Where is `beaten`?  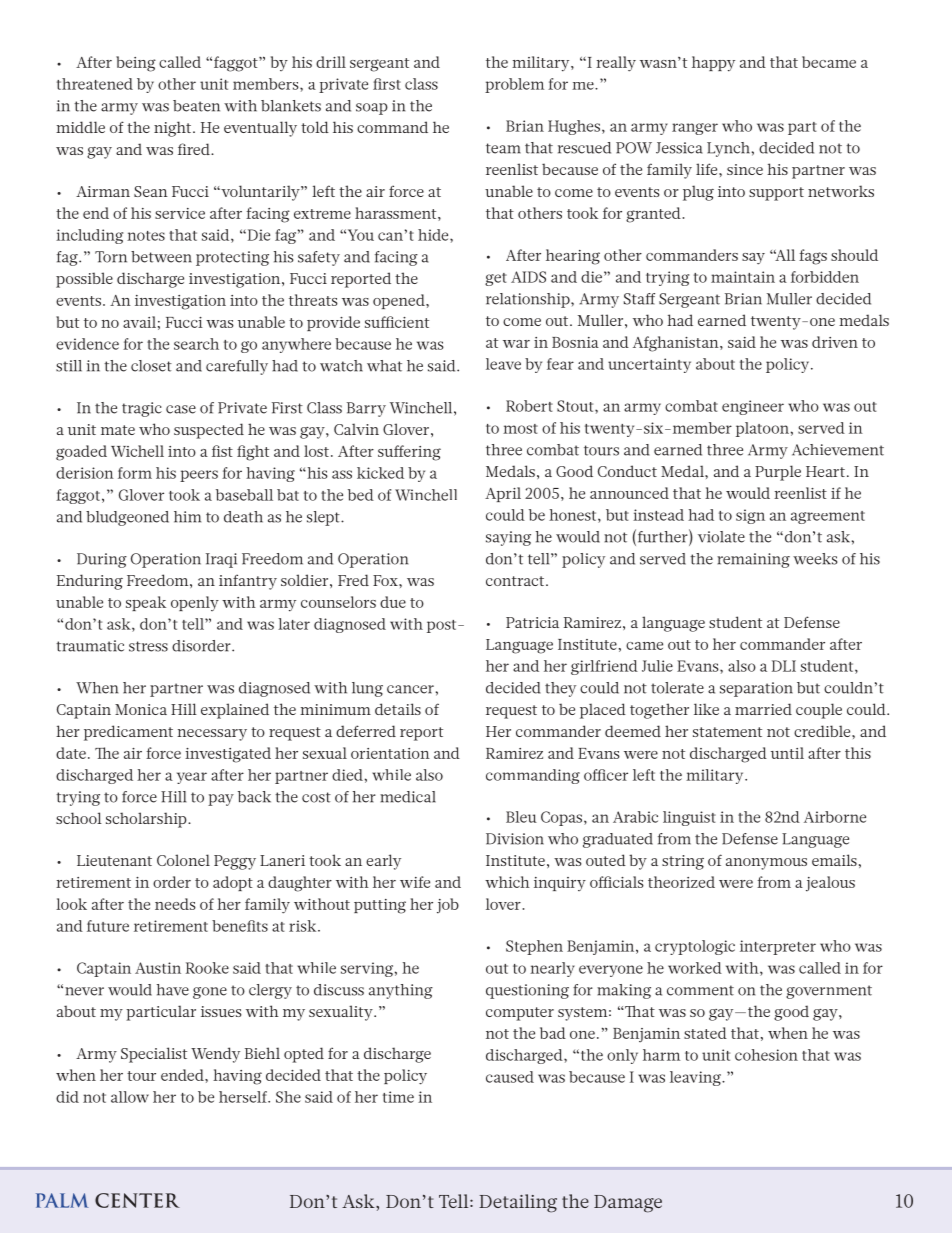
beaten is located at coordinates (196, 106).
